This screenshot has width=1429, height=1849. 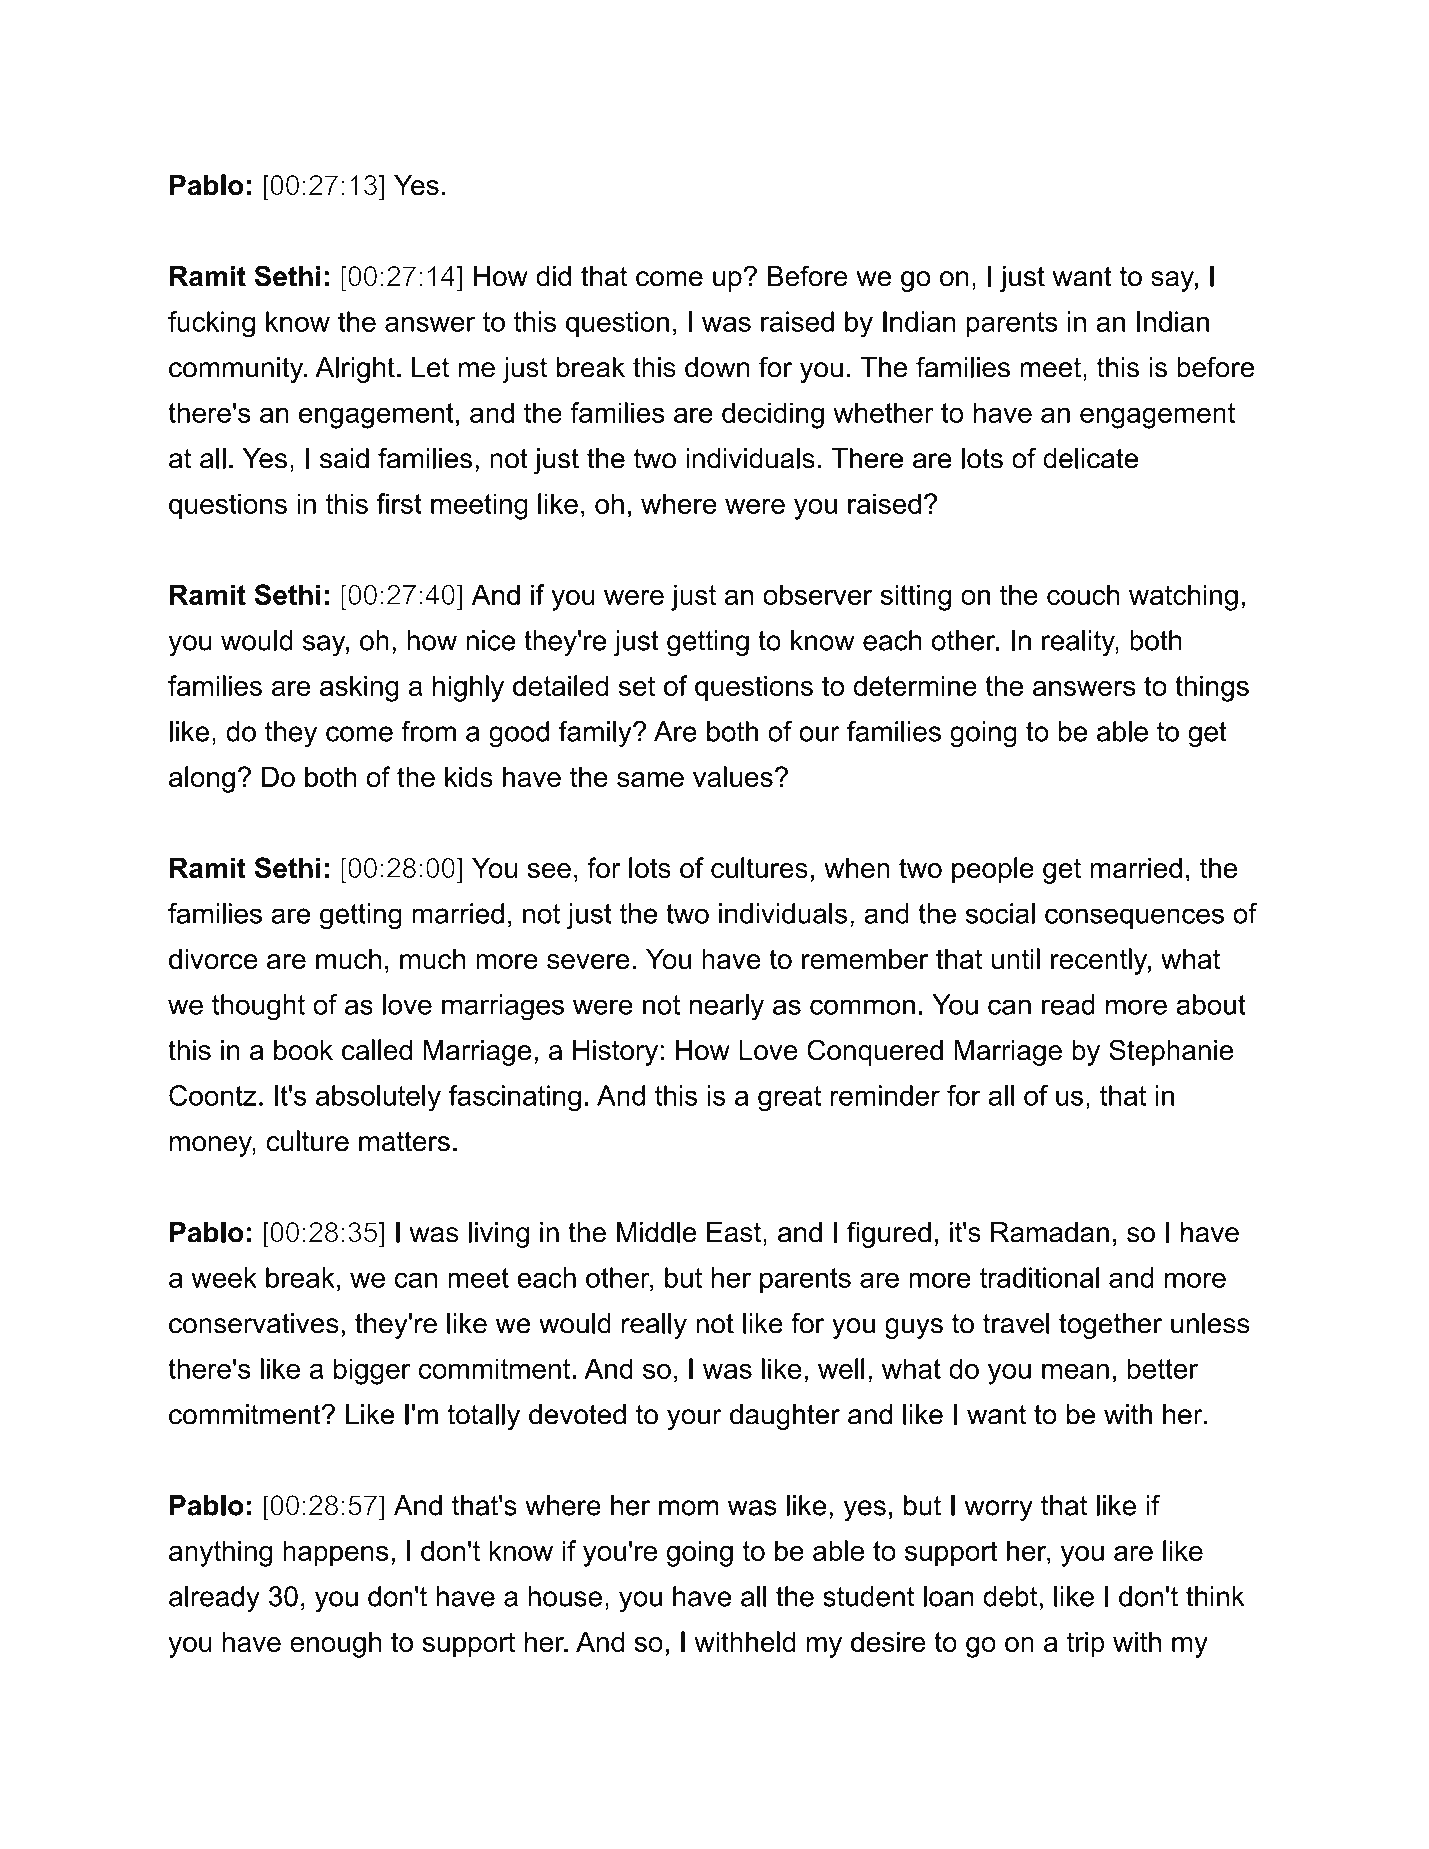 I want to click on conservatives, so click(x=254, y=1323).
